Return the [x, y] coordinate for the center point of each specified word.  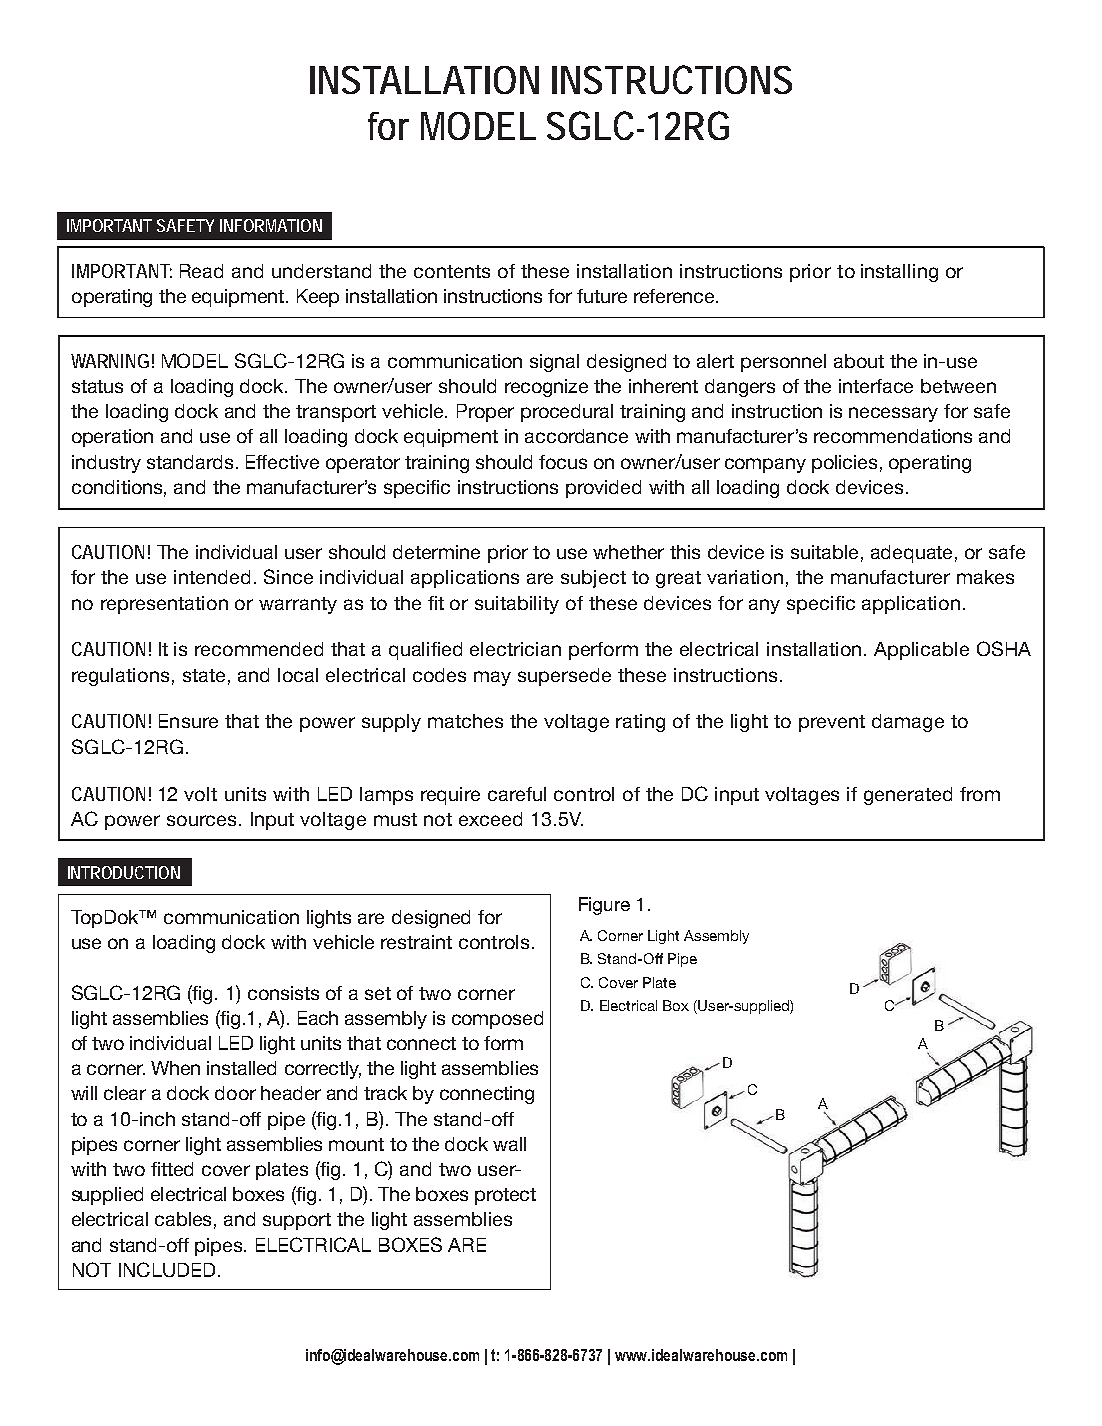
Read [201, 271]
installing [899, 273]
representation [164, 605]
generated [908, 796]
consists [283, 993]
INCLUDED [167, 1269]
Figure [604, 906]
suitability [517, 605]
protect [505, 1196]
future [602, 296]
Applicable [921, 651]
